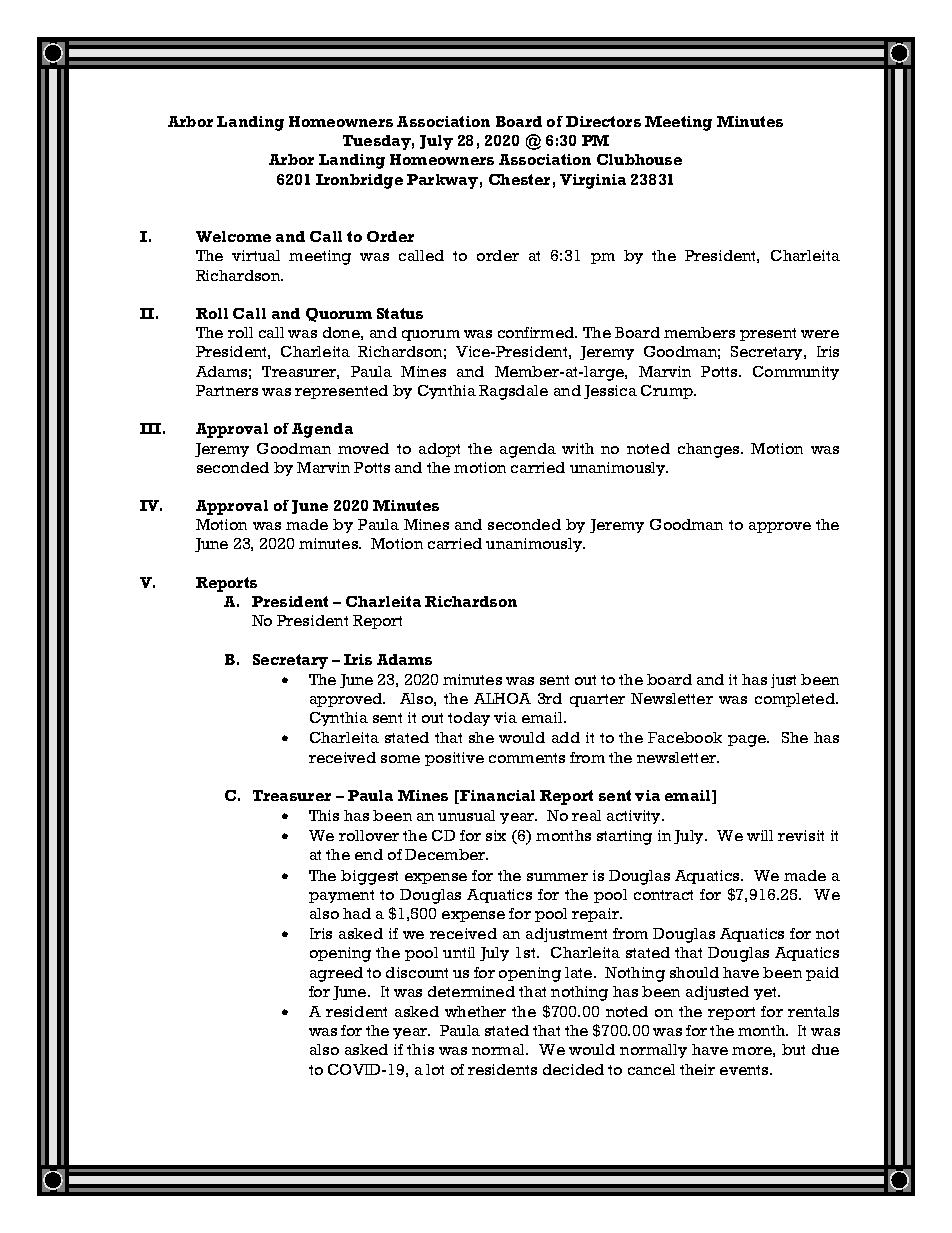 The image size is (952, 1233). I want to click on completed, so click(796, 700).
